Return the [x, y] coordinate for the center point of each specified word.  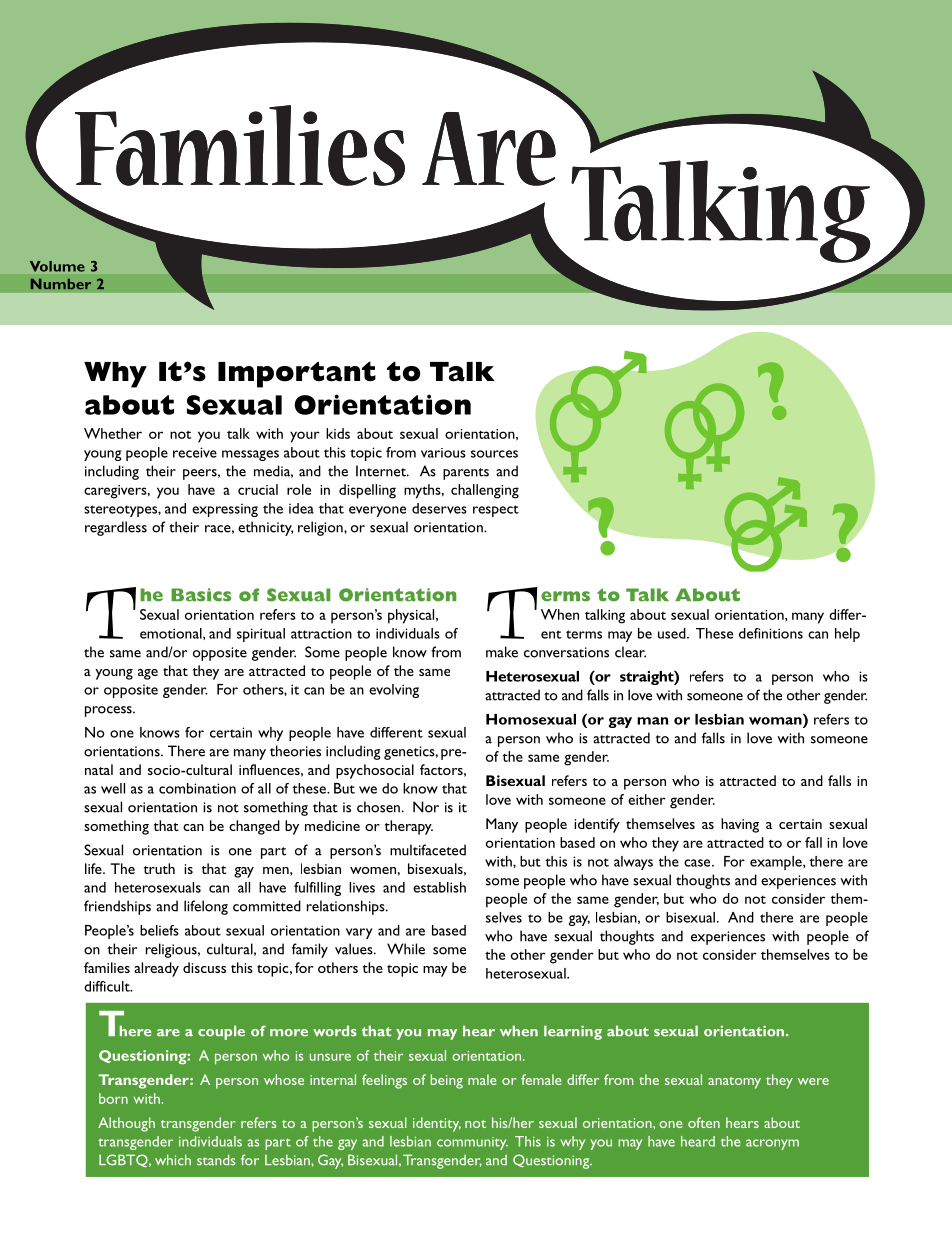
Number [61, 284]
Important [297, 374]
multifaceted [428, 850]
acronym [772, 1144]
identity [437, 1124]
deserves [439, 508]
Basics [201, 595]
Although [126, 1124]
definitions [771, 633]
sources [494, 454]
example [777, 863]
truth [159, 868]
